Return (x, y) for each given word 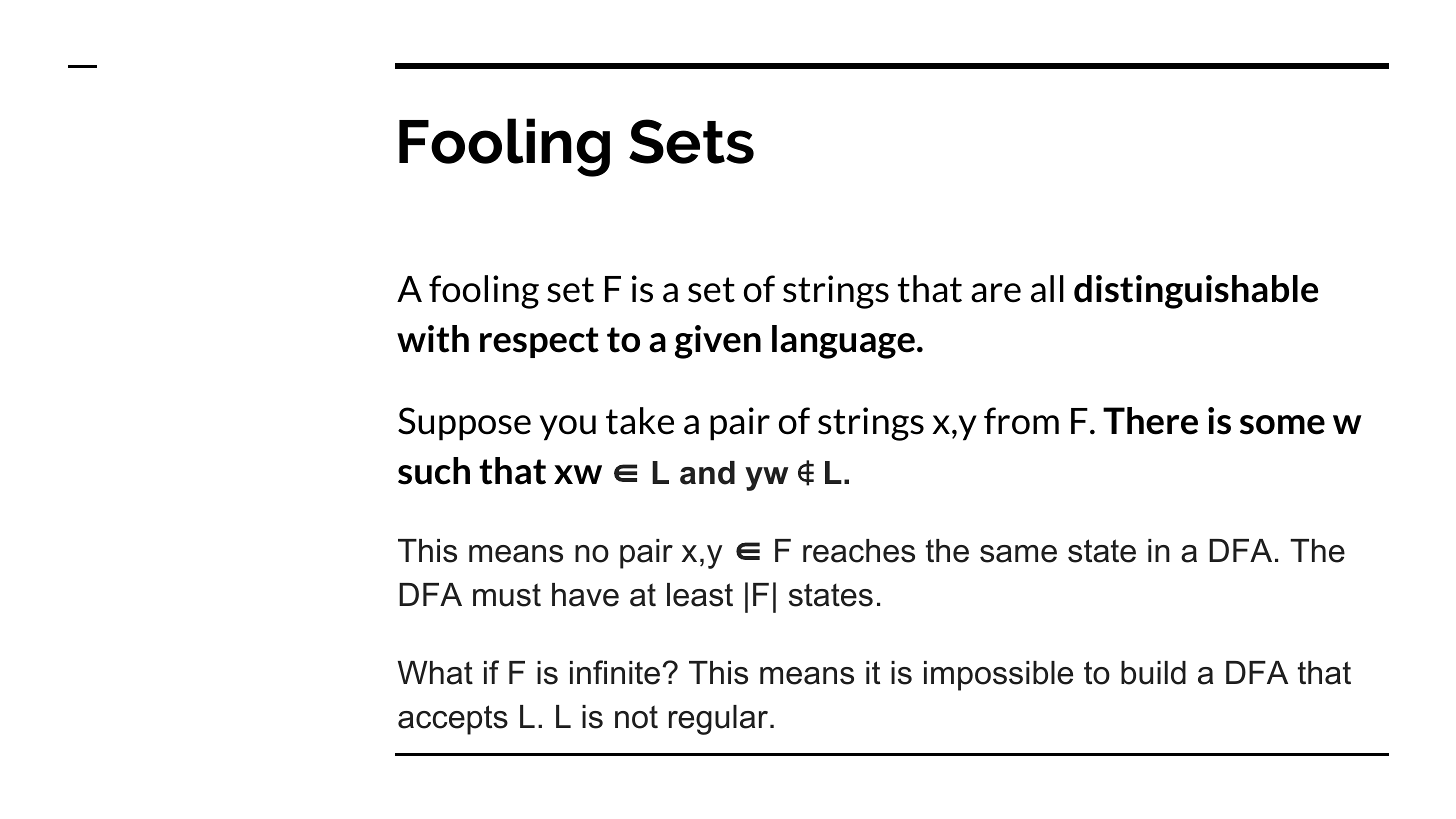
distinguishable (1196, 292)
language (843, 342)
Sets (691, 141)
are (996, 293)
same (1018, 554)
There (1150, 421)
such (434, 471)
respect (539, 342)
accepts (453, 720)
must (507, 595)
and (707, 473)
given (718, 342)
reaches (859, 551)
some (1282, 425)
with (433, 339)
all (1047, 289)
